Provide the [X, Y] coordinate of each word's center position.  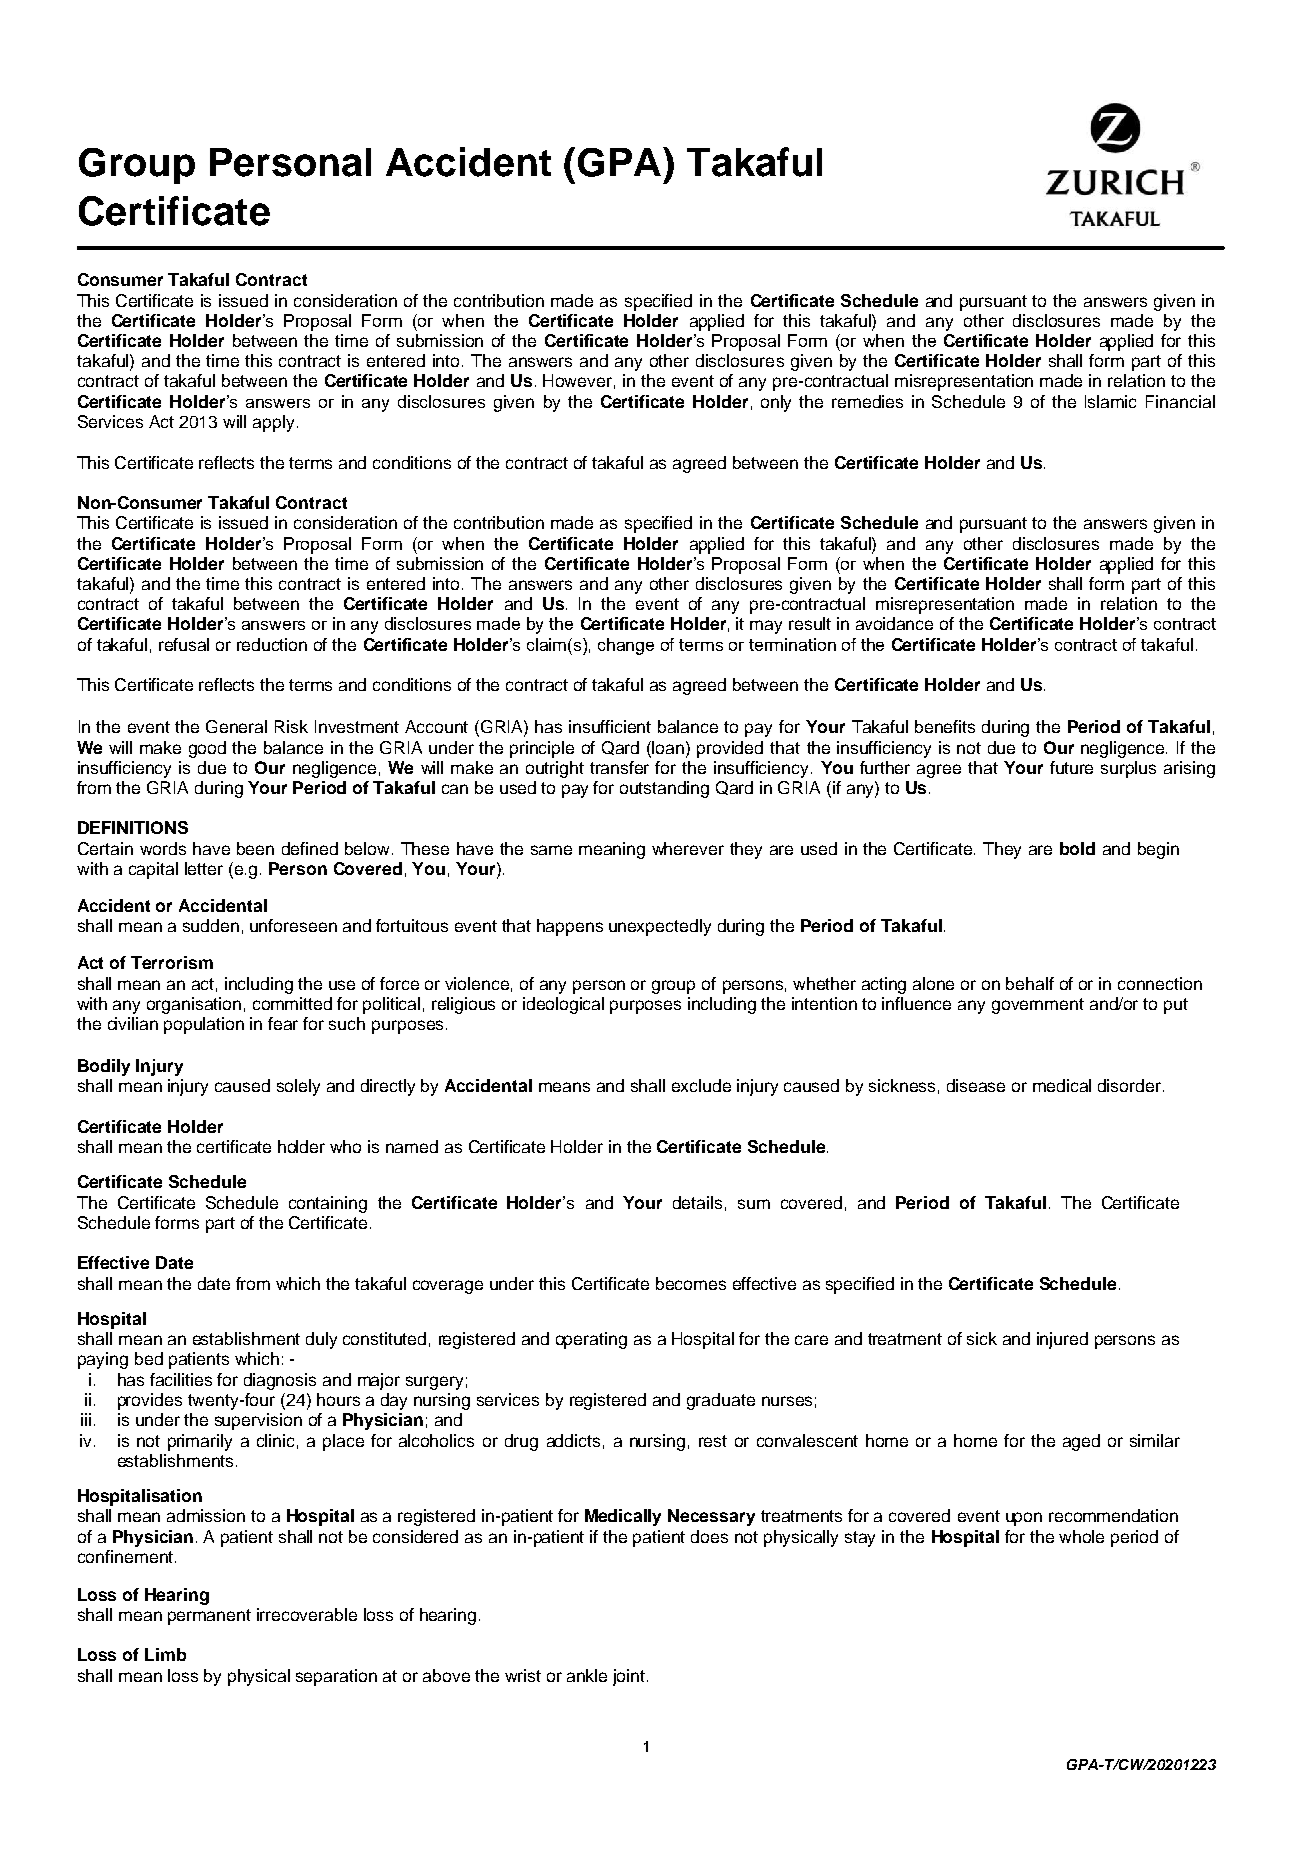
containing [328, 1204]
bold [1077, 848]
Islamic [1110, 401]
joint [630, 1677]
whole [1081, 1536]
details [697, 1202]
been [255, 848]
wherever [688, 848]
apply [273, 423]
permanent [209, 1617]
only [776, 403]
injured [1062, 1340]
